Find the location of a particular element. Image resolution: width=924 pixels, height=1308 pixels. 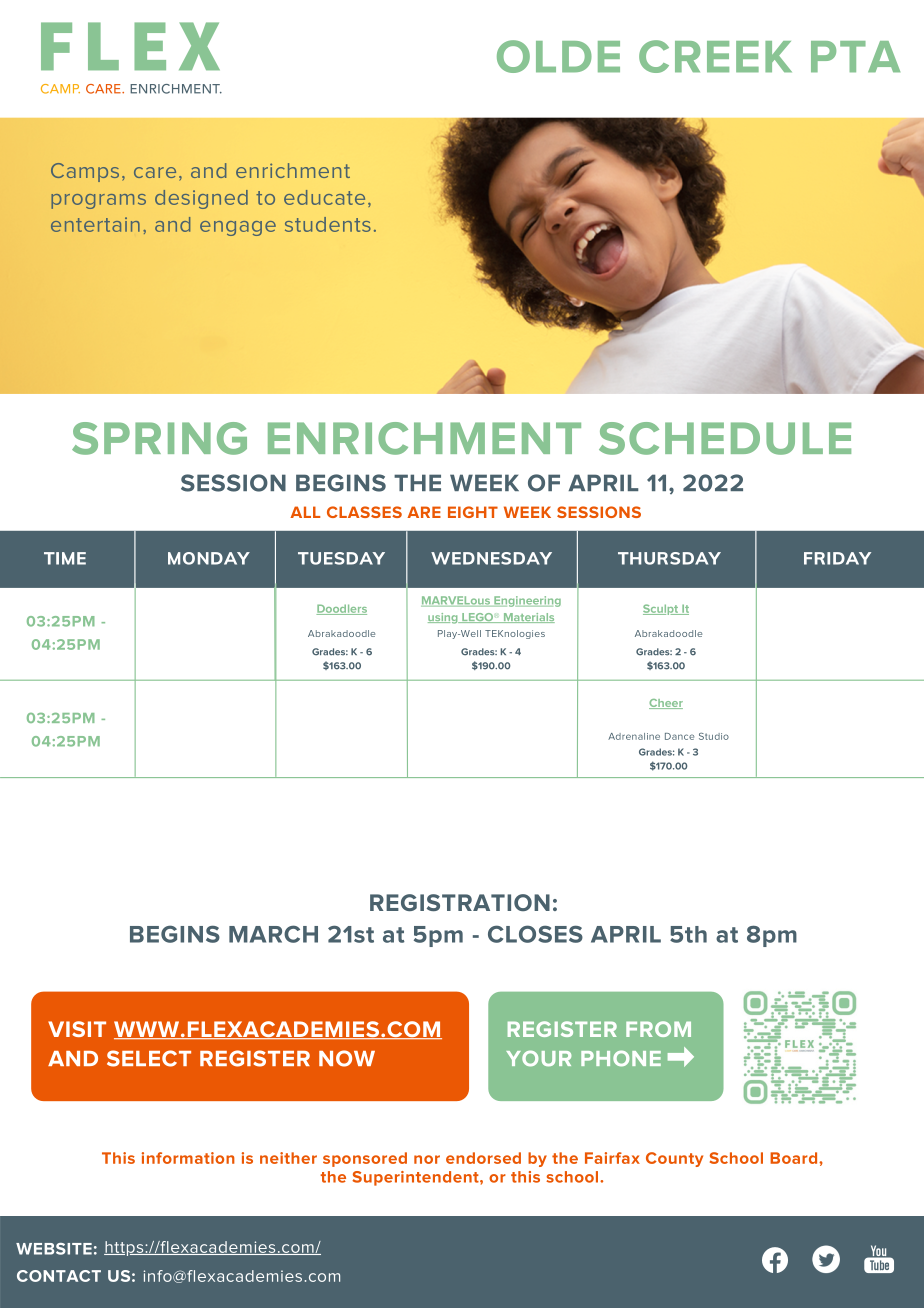

WEBSITE is located at coordinates (54, 1249).
